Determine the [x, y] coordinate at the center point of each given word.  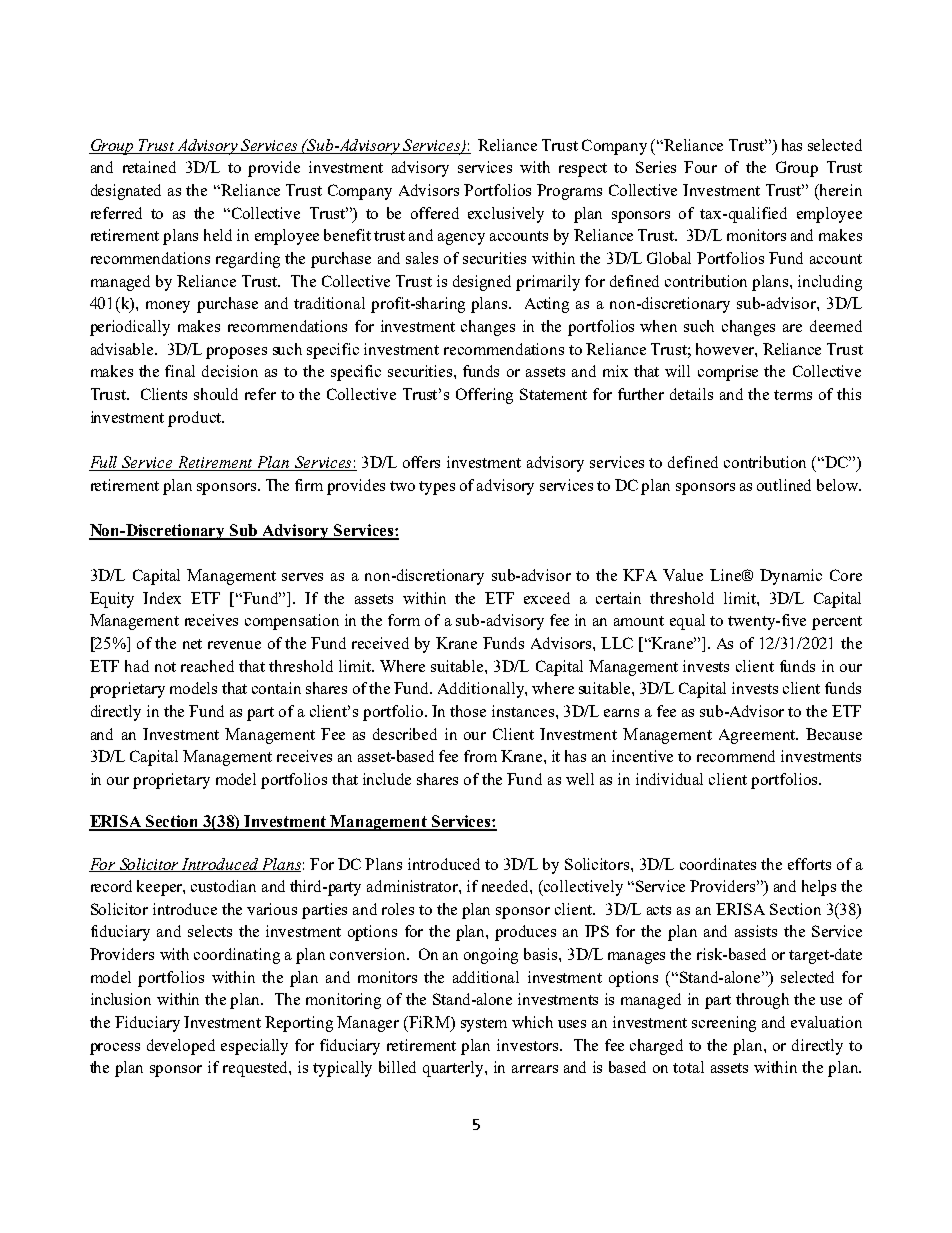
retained [149, 167]
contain [276, 688]
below [839, 485]
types [437, 488]
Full [104, 462]
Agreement [758, 736]
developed [181, 1047]
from [480, 756]
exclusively [506, 215]
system [484, 1025]
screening [724, 1024]
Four [700, 167]
